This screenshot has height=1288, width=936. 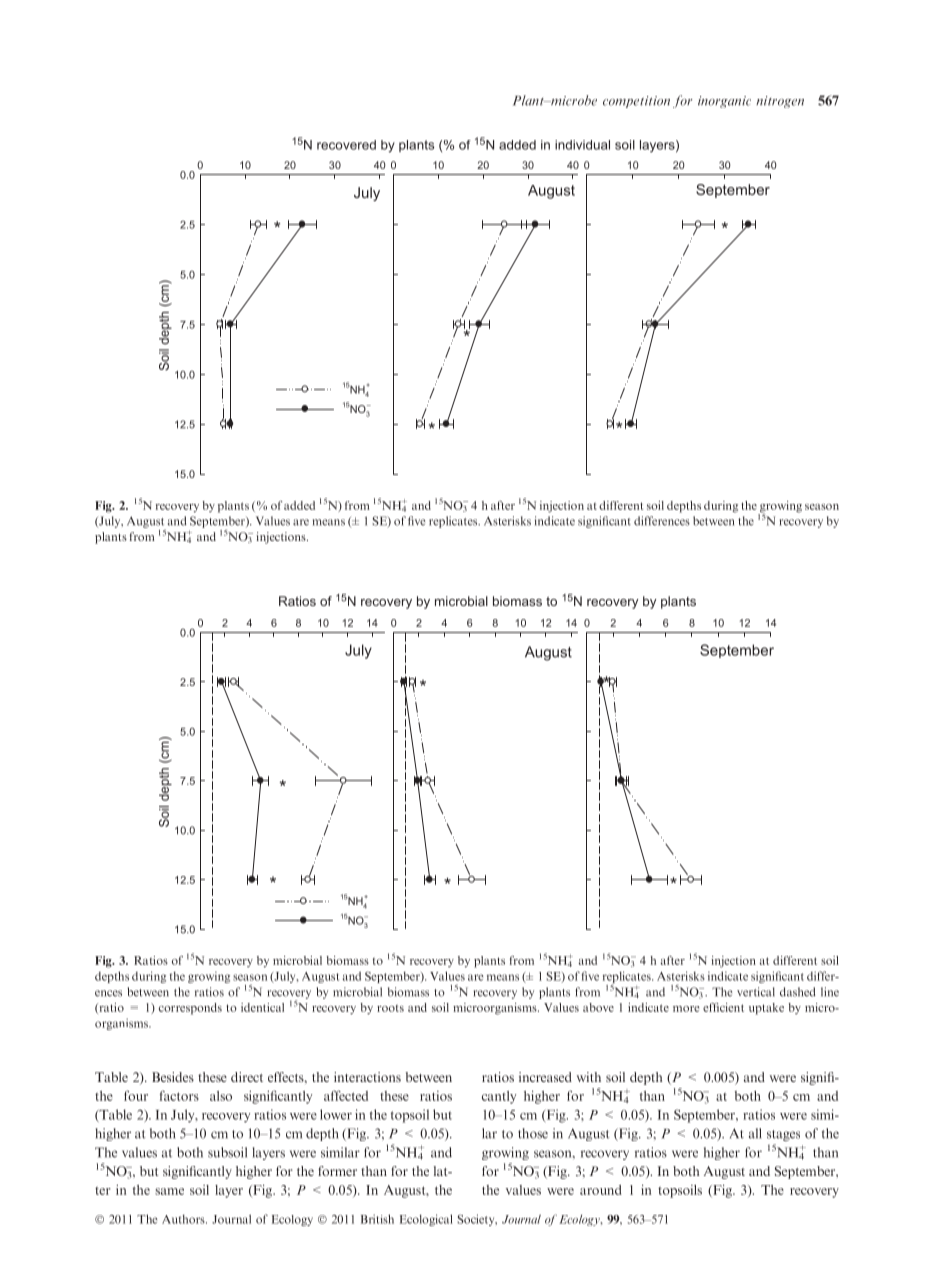 I want to click on recovered, so click(x=346, y=145).
